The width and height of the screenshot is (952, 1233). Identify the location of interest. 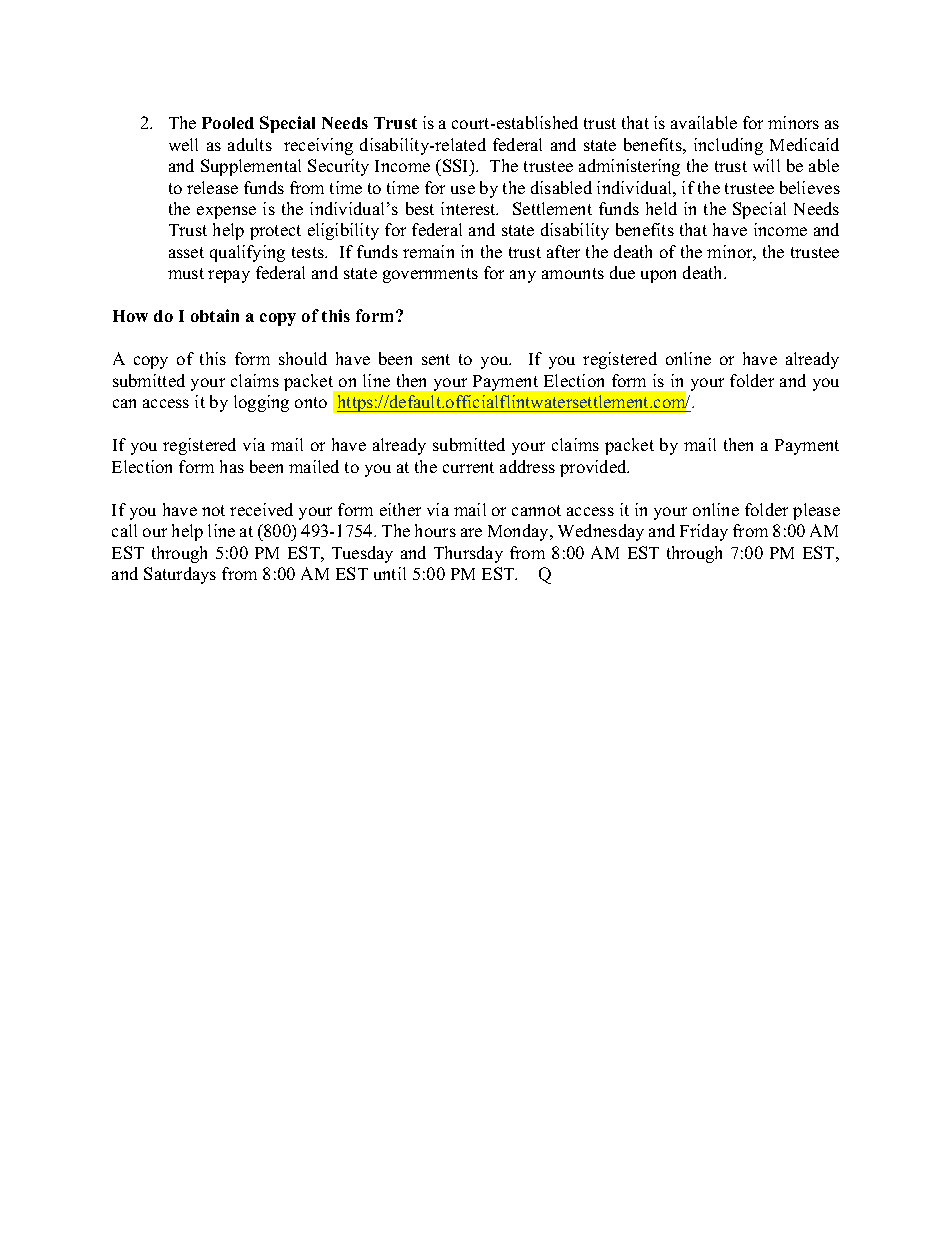
(469, 208).
